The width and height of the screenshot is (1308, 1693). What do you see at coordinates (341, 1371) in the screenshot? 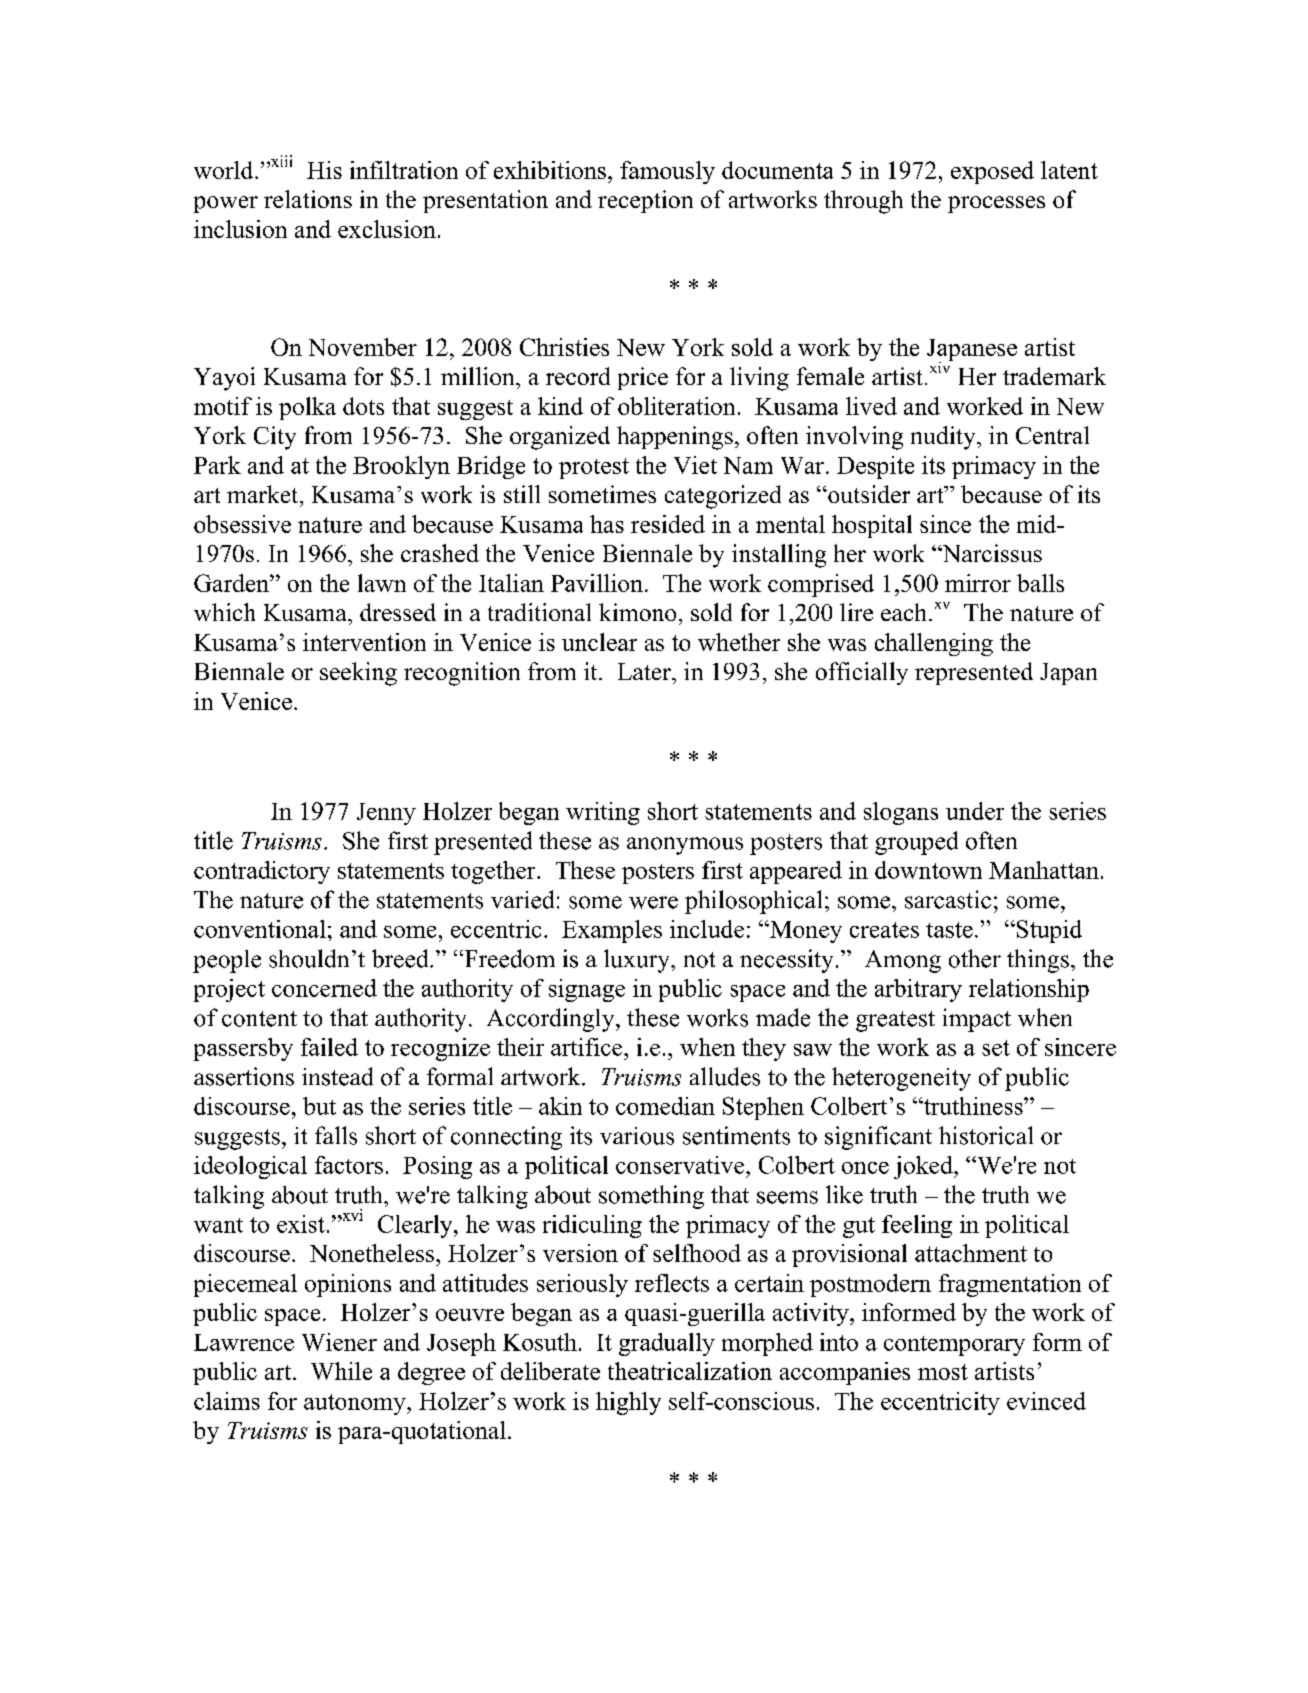
I see `While` at bounding box center [341, 1371].
